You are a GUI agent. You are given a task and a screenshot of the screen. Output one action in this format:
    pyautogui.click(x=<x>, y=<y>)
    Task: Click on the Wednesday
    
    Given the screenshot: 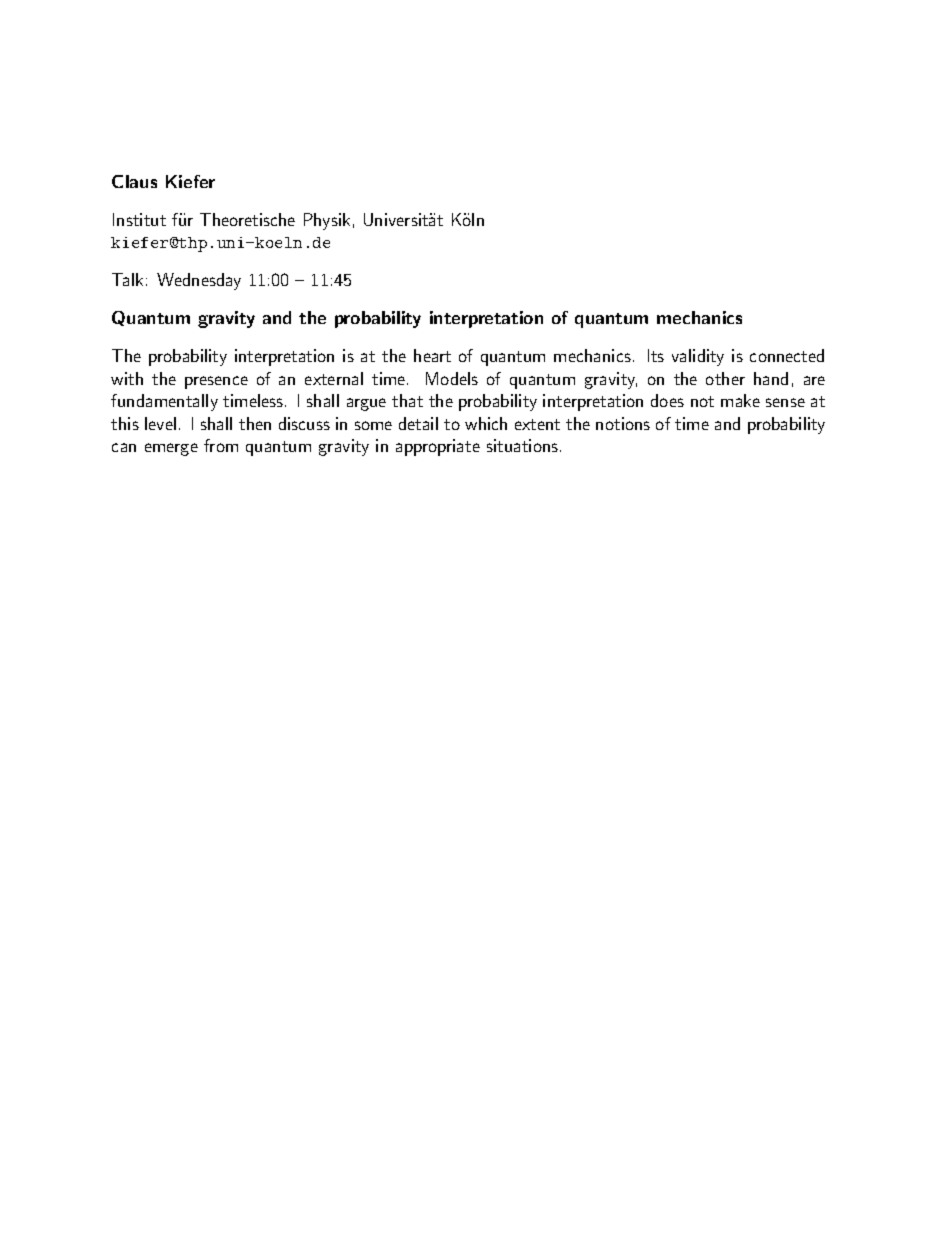 What is the action you would take?
    pyautogui.click(x=199, y=281)
